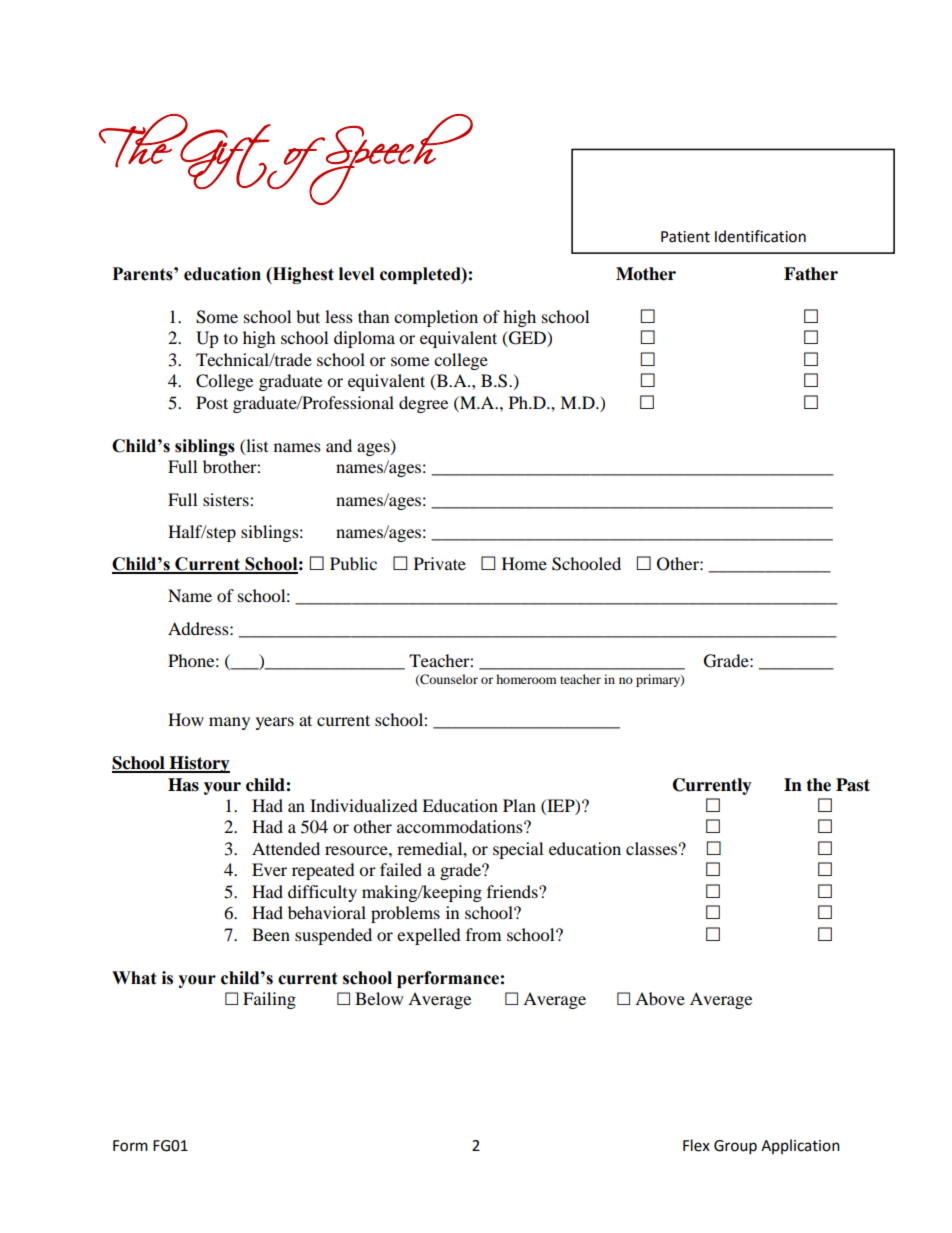 The image size is (952, 1233). I want to click on Father, so click(811, 274).
